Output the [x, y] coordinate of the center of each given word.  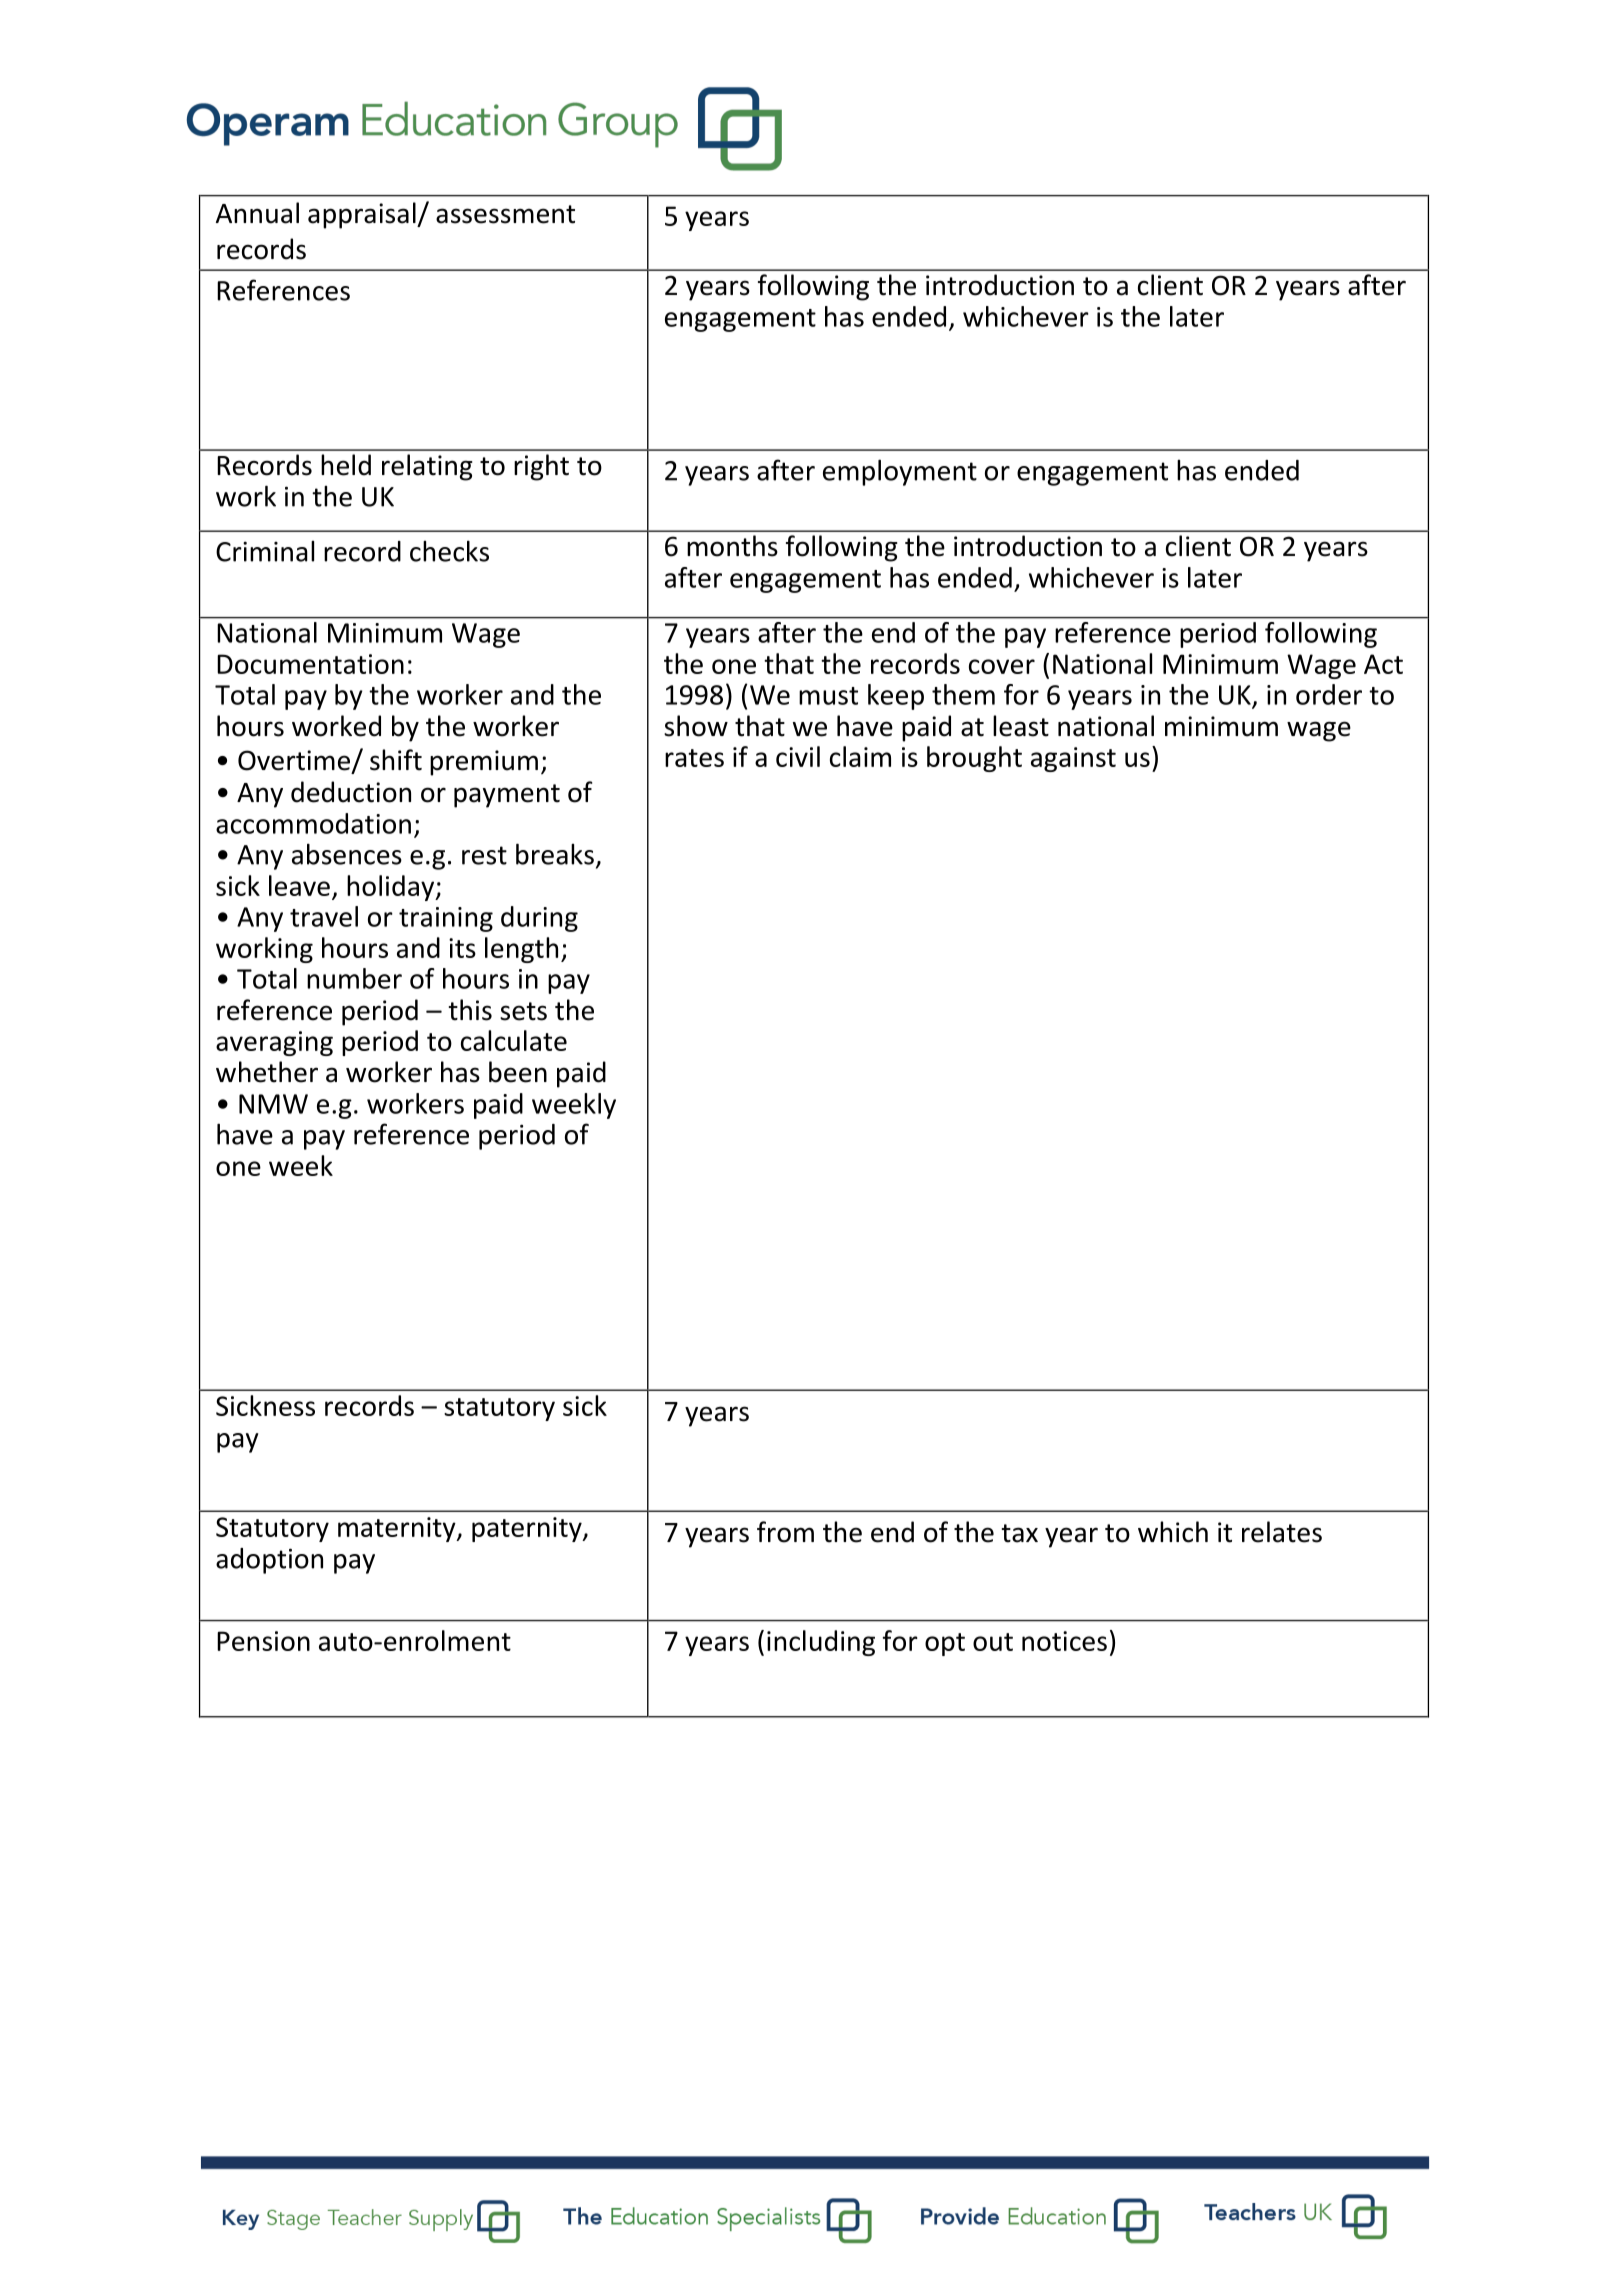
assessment [505, 214]
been [518, 1072]
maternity [398, 1529]
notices [1064, 1641]
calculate [514, 1040]
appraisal [363, 215]
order [1329, 694]
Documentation [310, 664]
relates [1282, 1532]
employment [900, 472]
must [828, 696]
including [821, 1643]
